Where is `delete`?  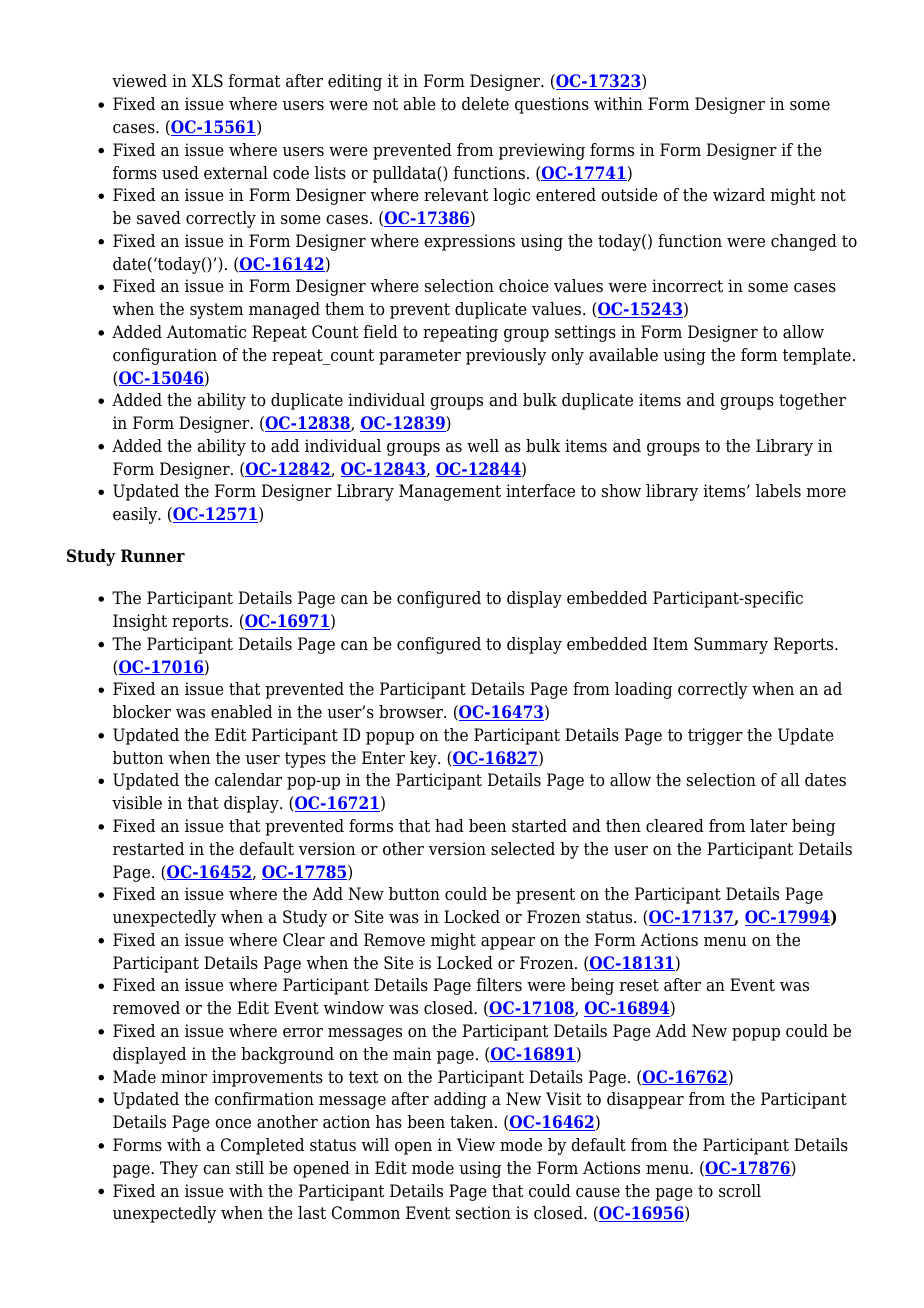
delete is located at coordinates (485, 104).
